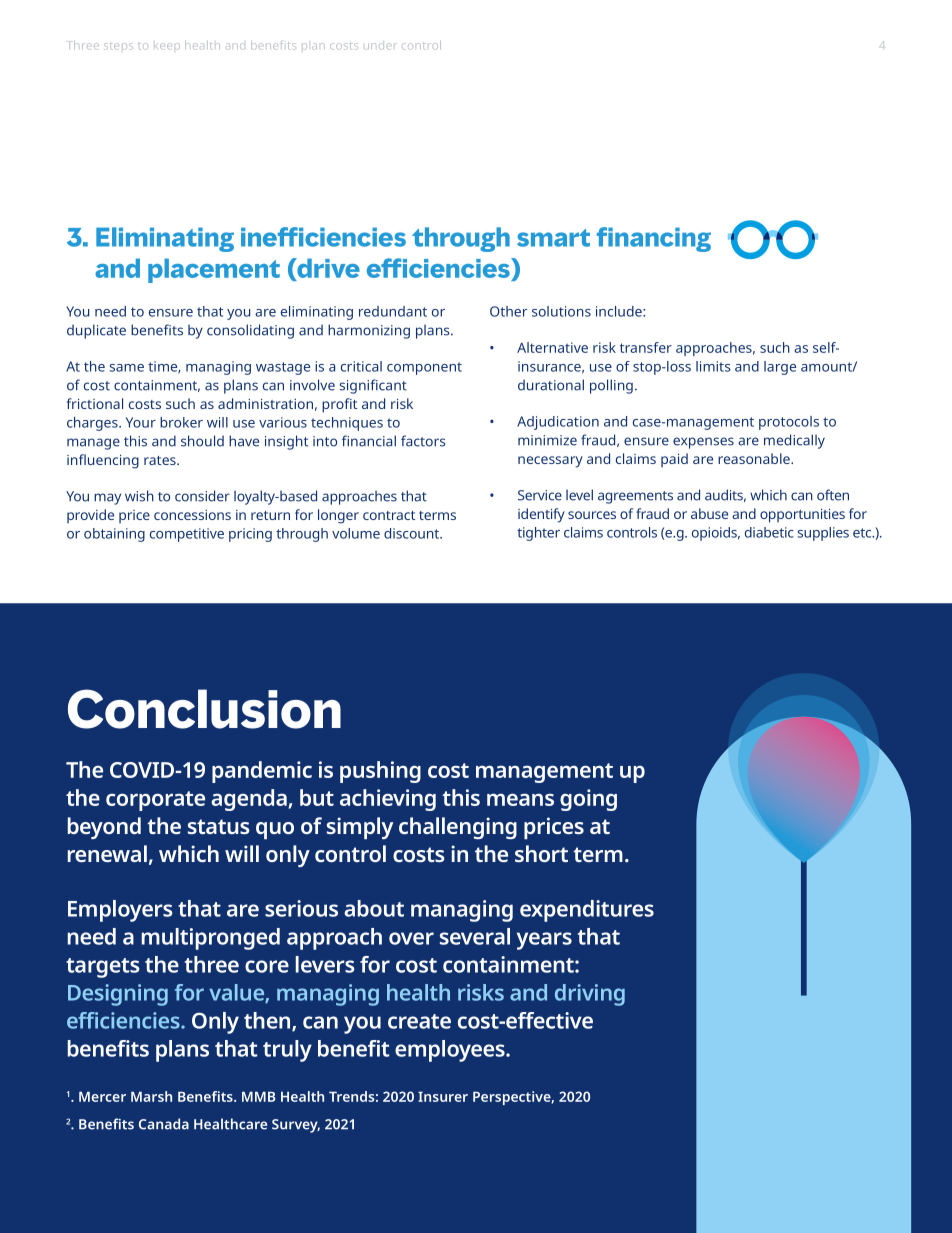 The height and width of the screenshot is (1233, 952). Describe the element at coordinates (423, 441) in the screenshot. I see `factors` at that location.
